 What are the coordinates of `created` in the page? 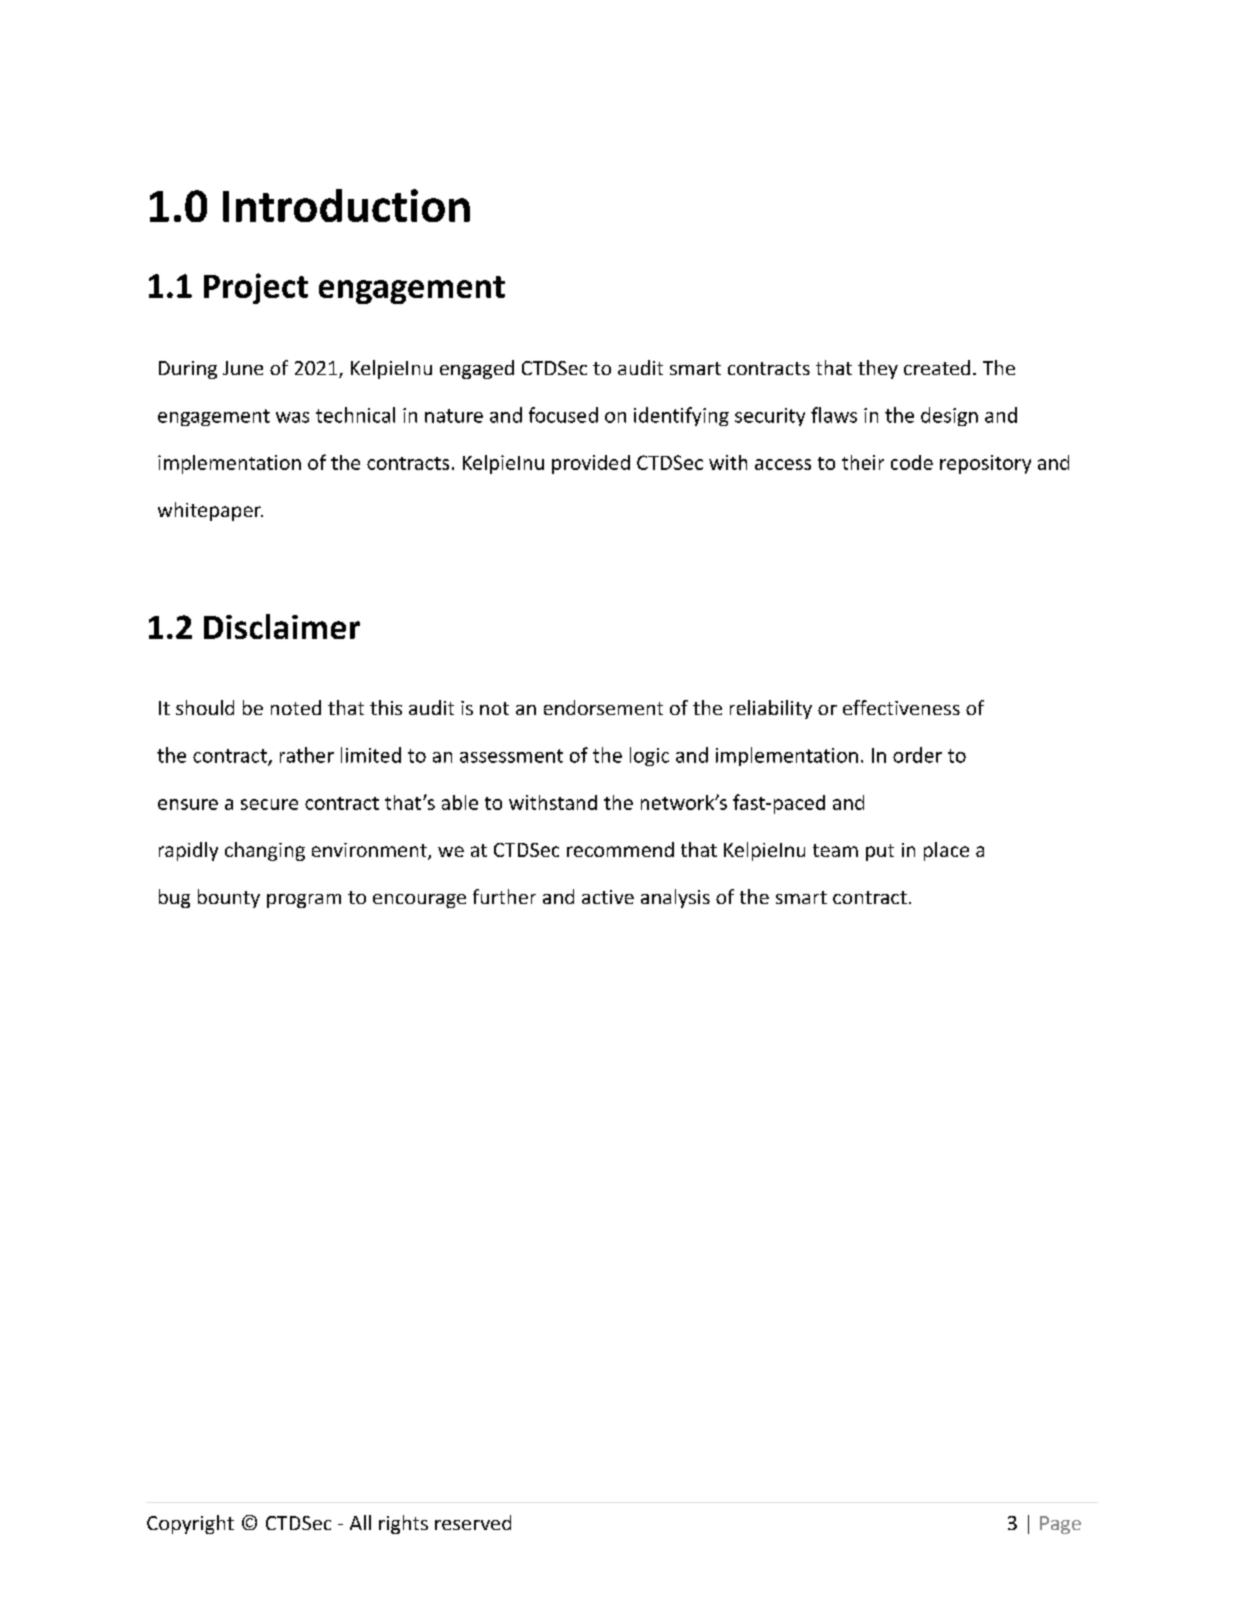 It's located at (937, 367).
